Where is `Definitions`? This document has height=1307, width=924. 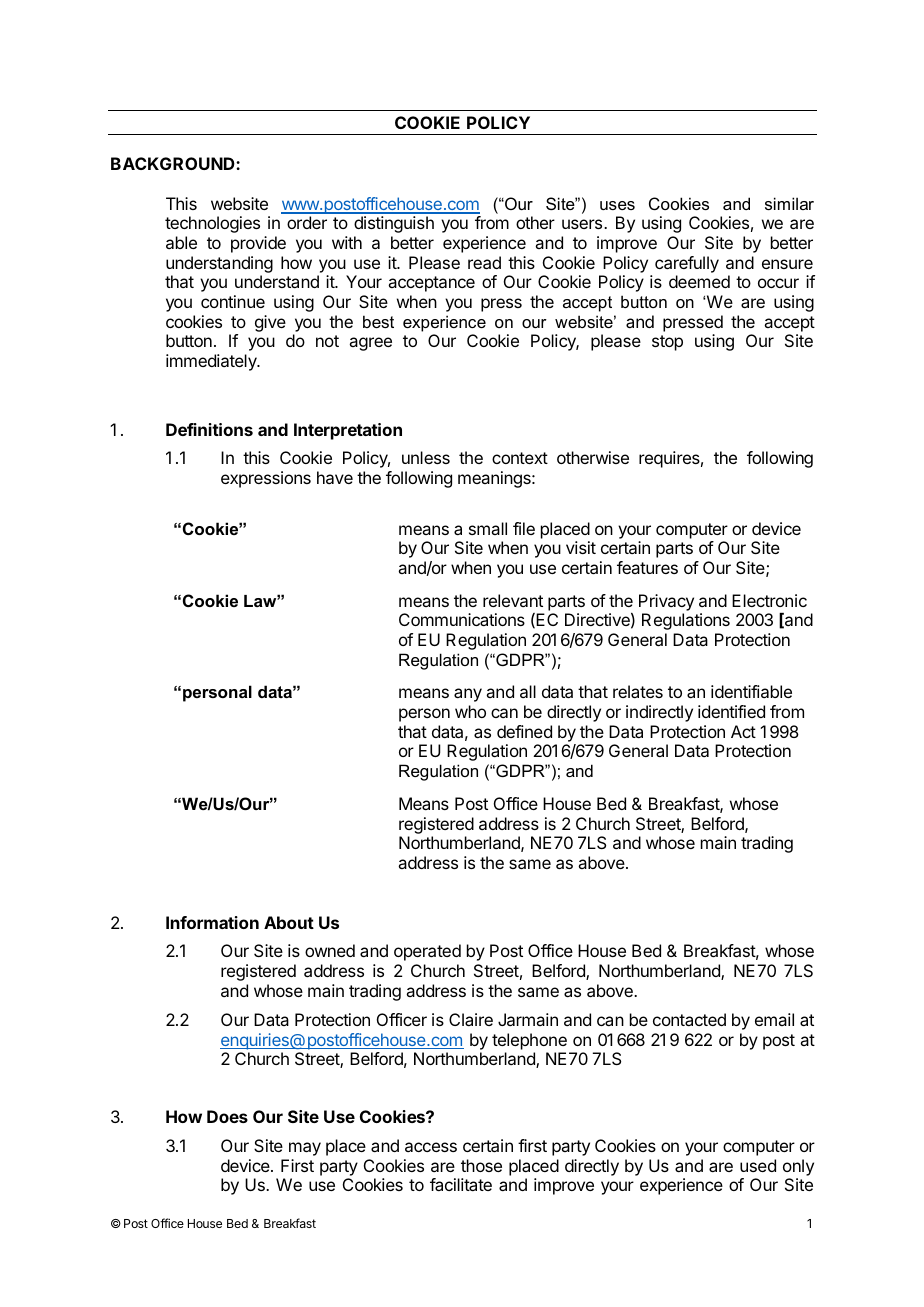
Definitions is located at coordinates (209, 429).
